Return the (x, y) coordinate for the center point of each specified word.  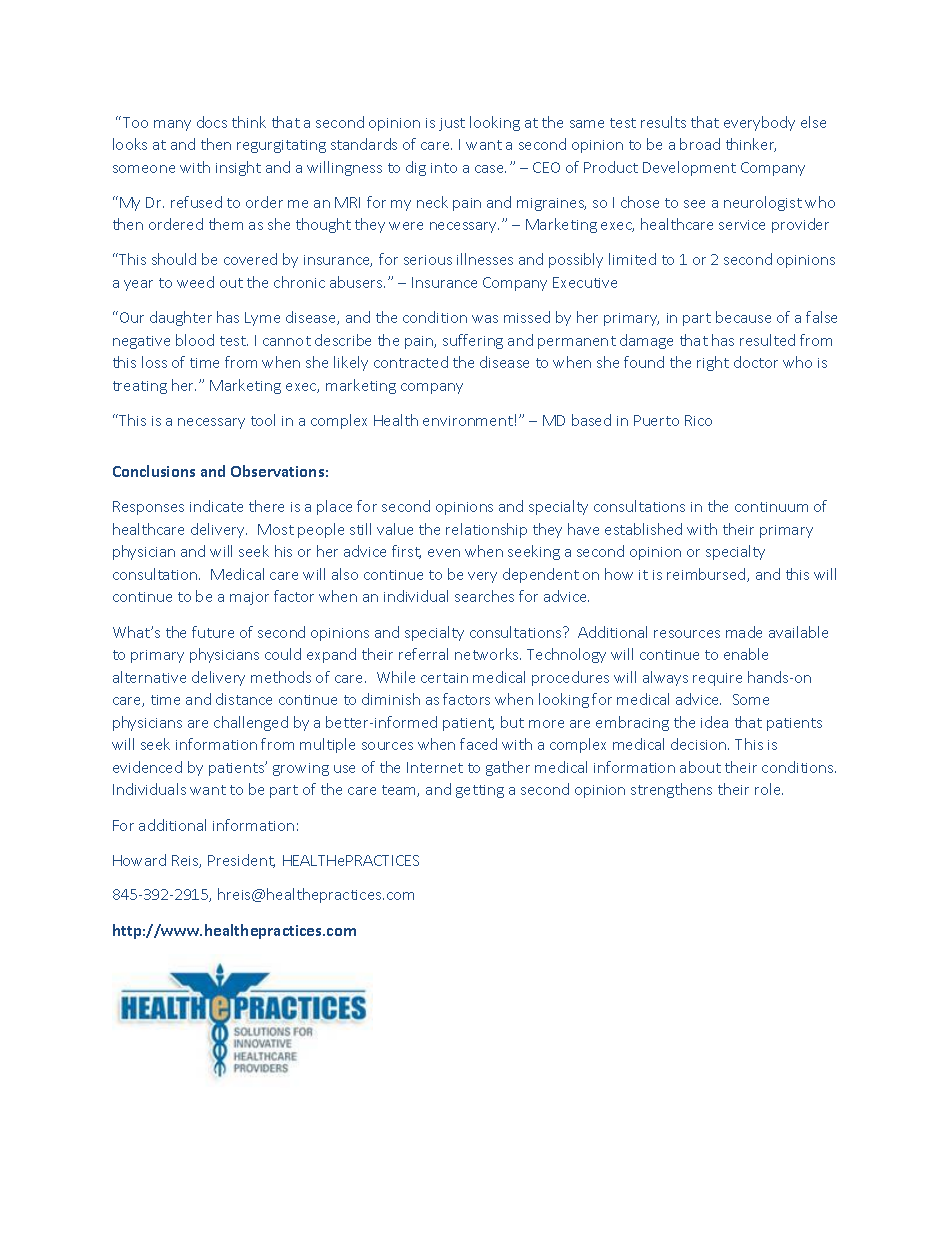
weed (195, 282)
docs (212, 122)
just (452, 124)
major (249, 598)
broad (700, 144)
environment (468, 421)
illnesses (485, 259)
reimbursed (707, 575)
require (717, 679)
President (241, 861)
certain (444, 678)
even (444, 553)
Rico (698, 420)
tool (263, 420)
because (743, 317)
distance (244, 699)
